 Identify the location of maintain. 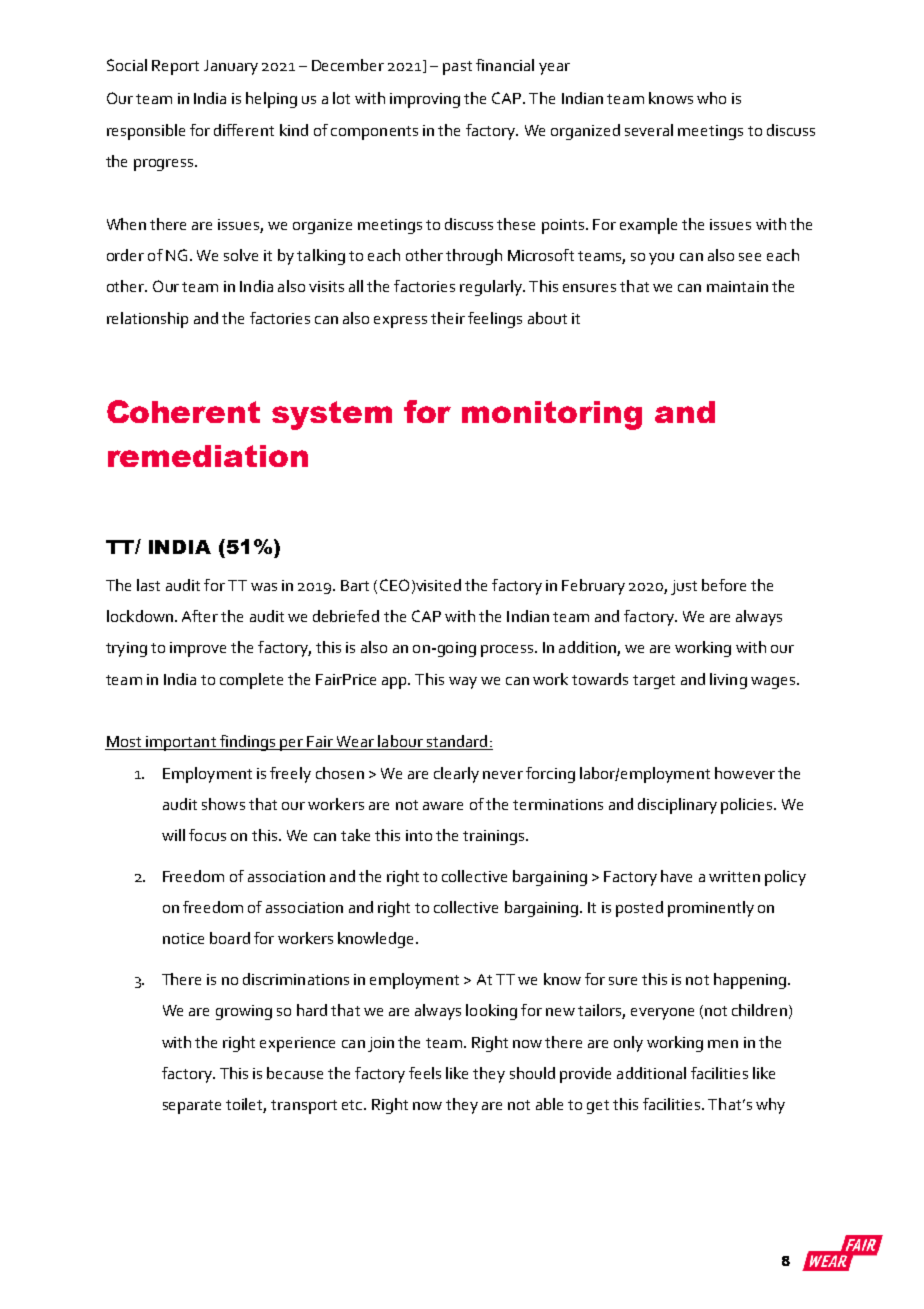
(737, 286).
